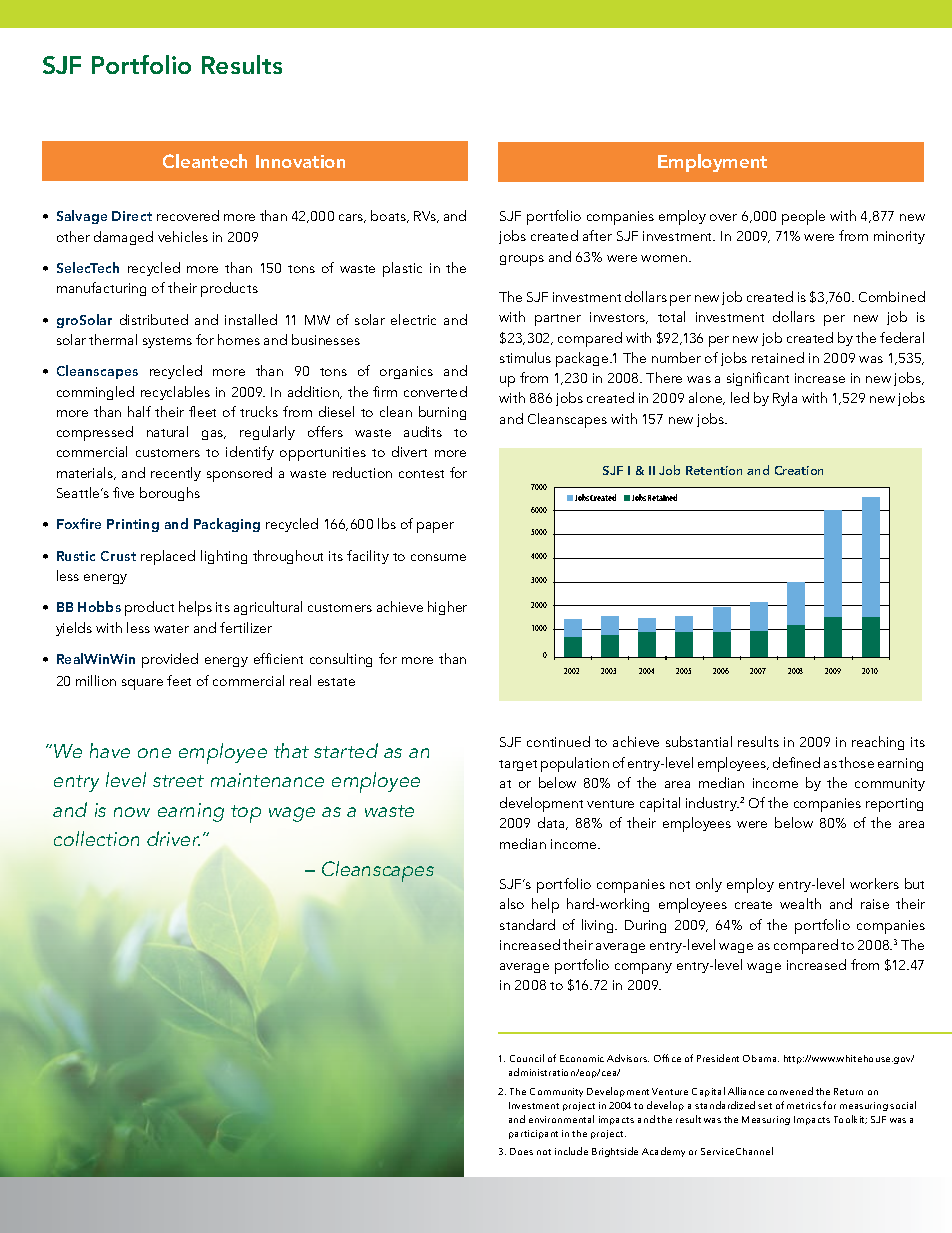  Describe the element at coordinates (132, 216) in the image. I see `Direct` at that location.
